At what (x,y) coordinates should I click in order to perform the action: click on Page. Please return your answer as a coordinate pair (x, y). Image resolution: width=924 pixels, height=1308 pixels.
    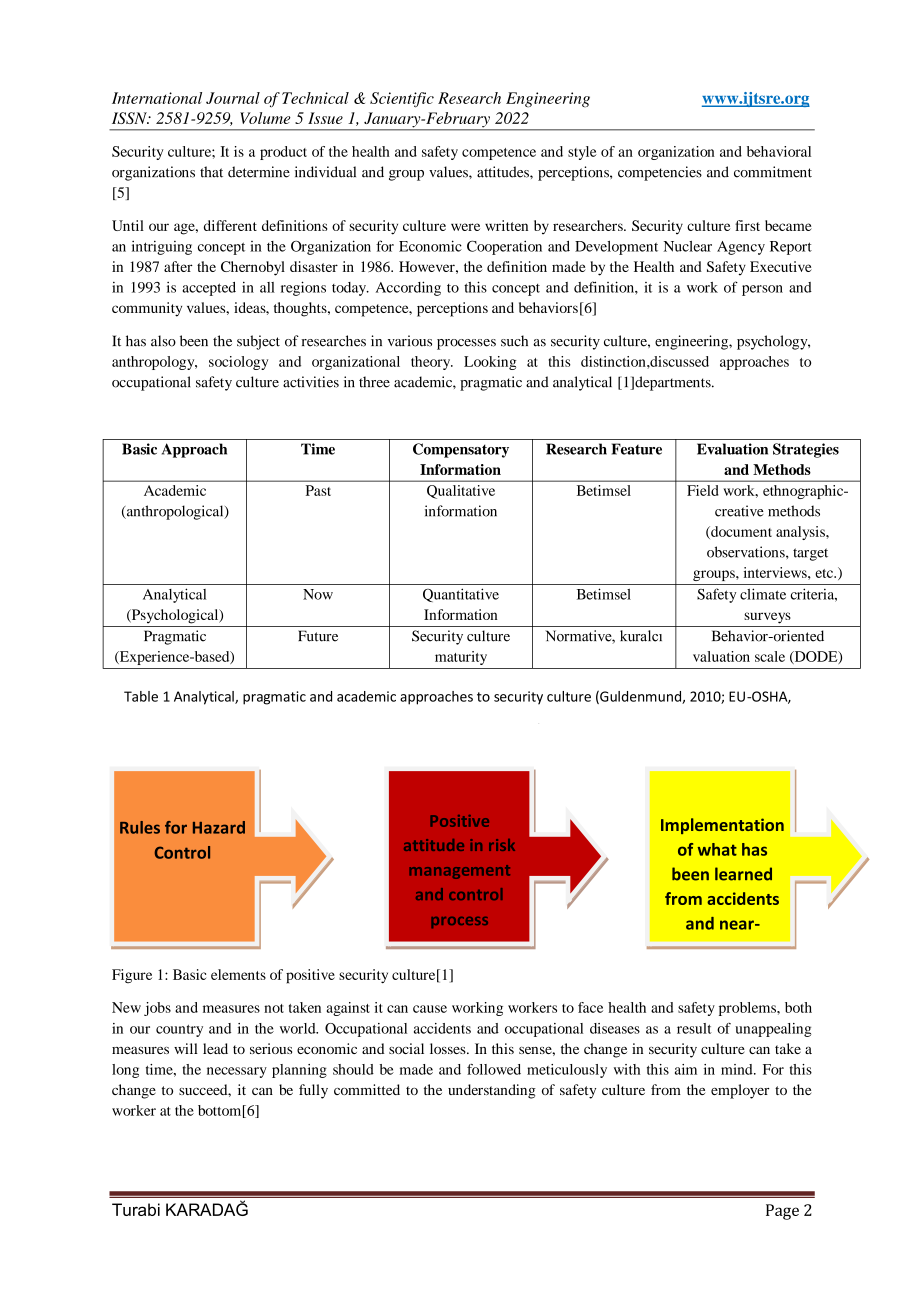
    Looking at the image, I should click on (782, 1212).
